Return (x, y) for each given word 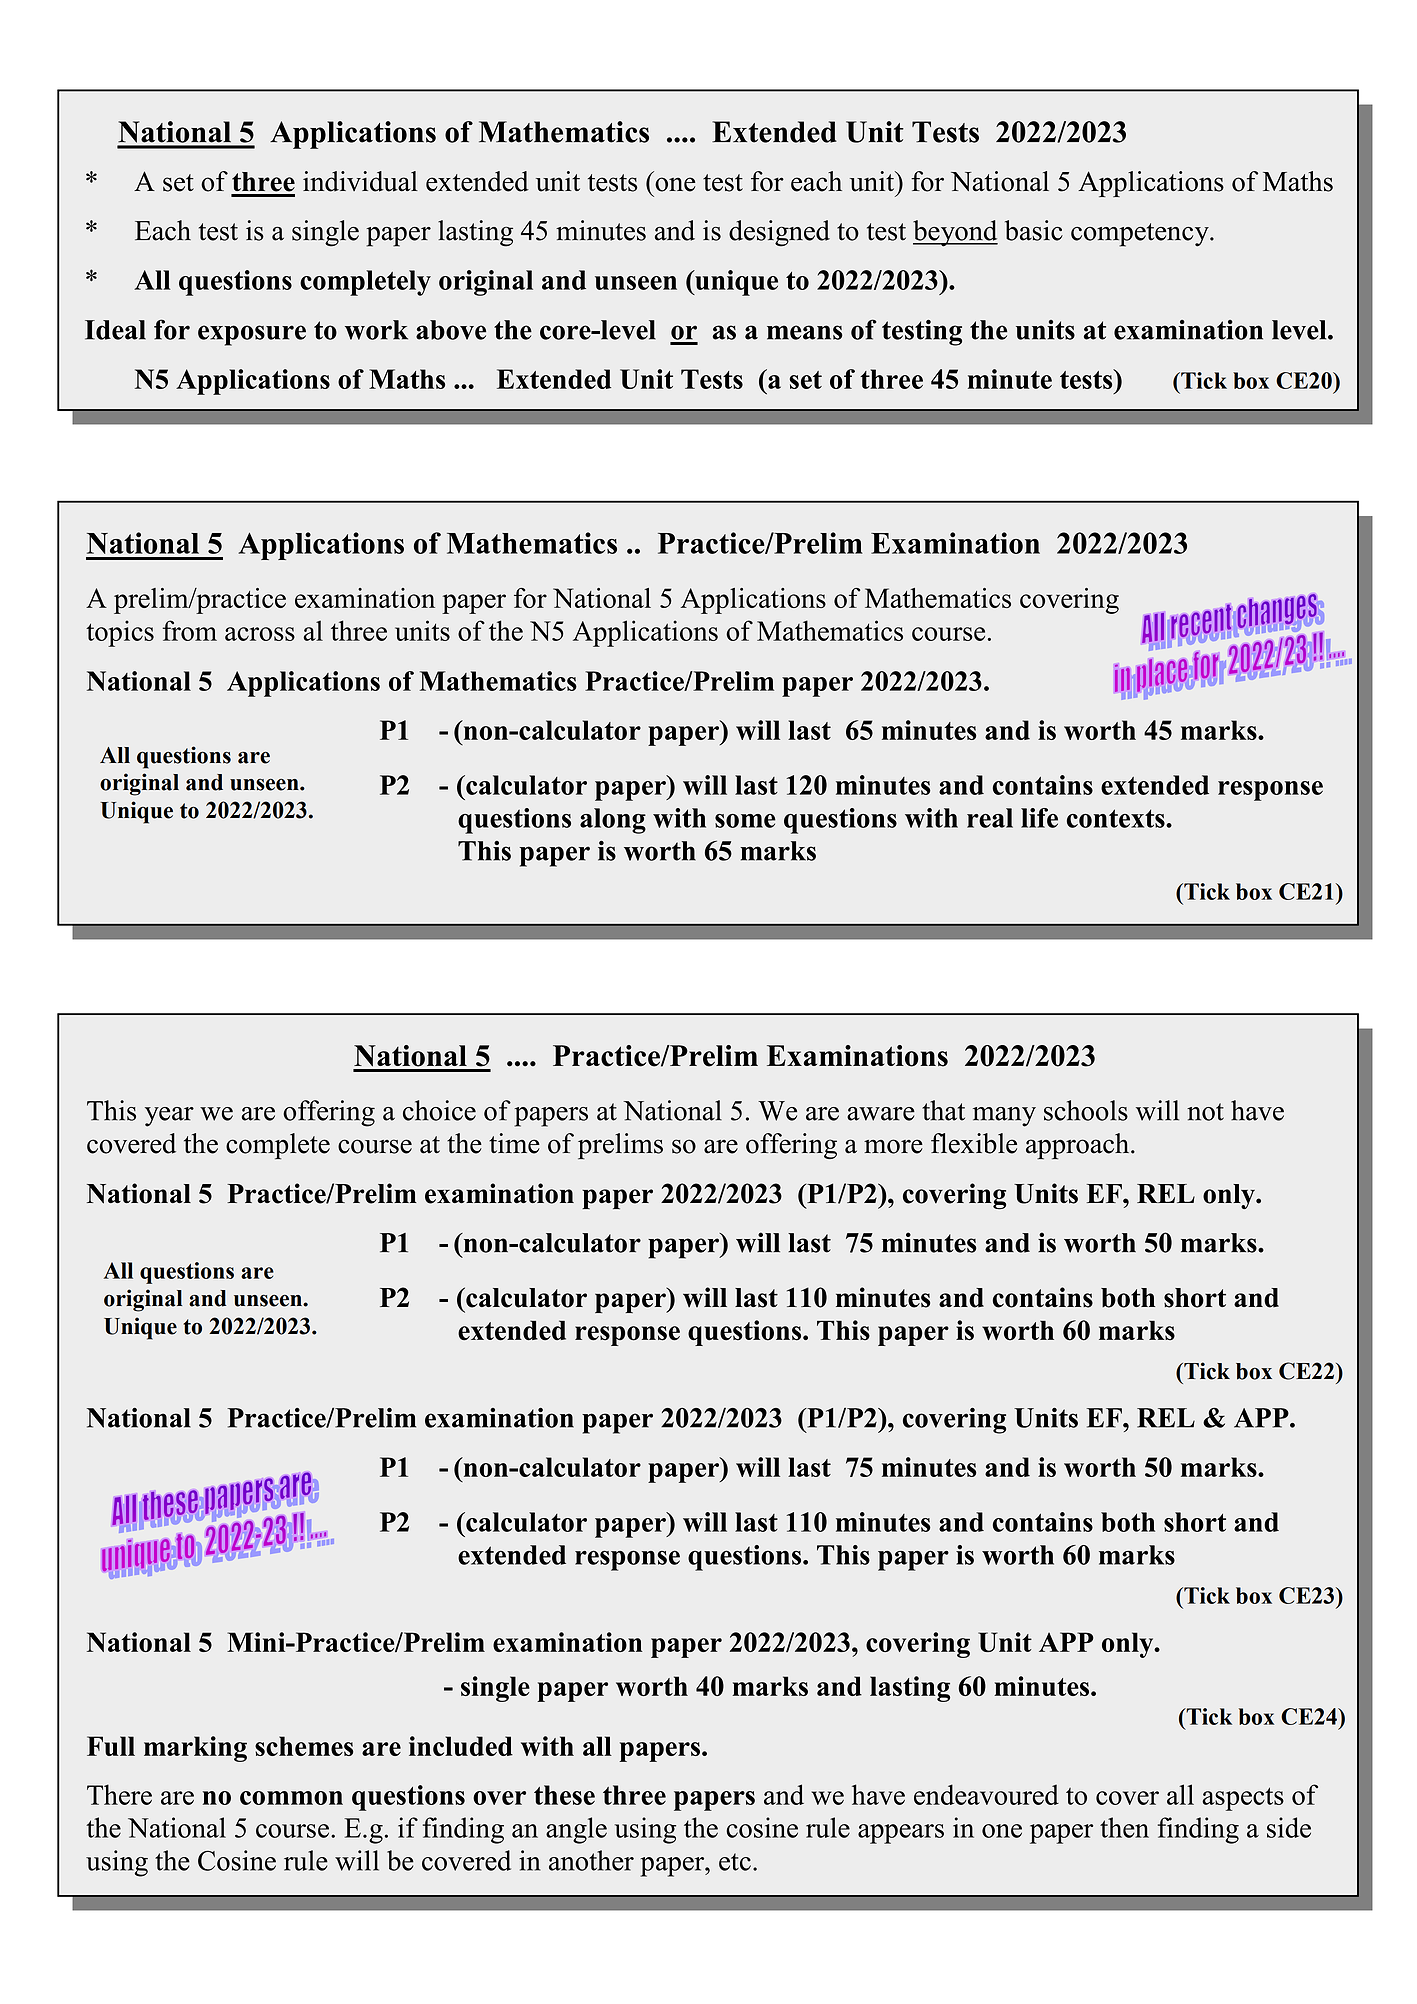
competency (1141, 235)
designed (779, 233)
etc (735, 1862)
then (1124, 1827)
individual (360, 181)
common (291, 1798)
